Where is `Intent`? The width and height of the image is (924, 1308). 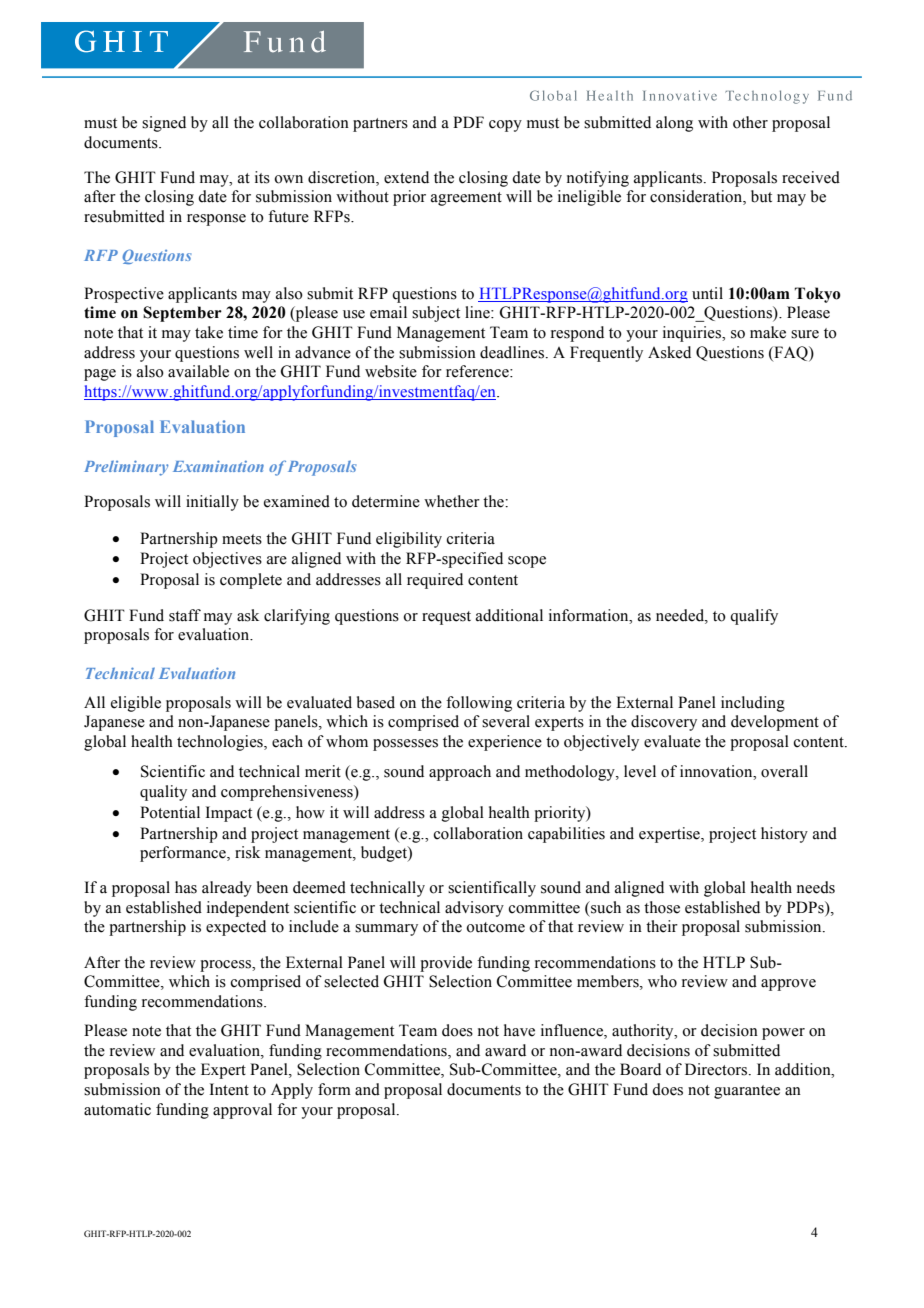
Intent is located at coordinates (229, 1089).
